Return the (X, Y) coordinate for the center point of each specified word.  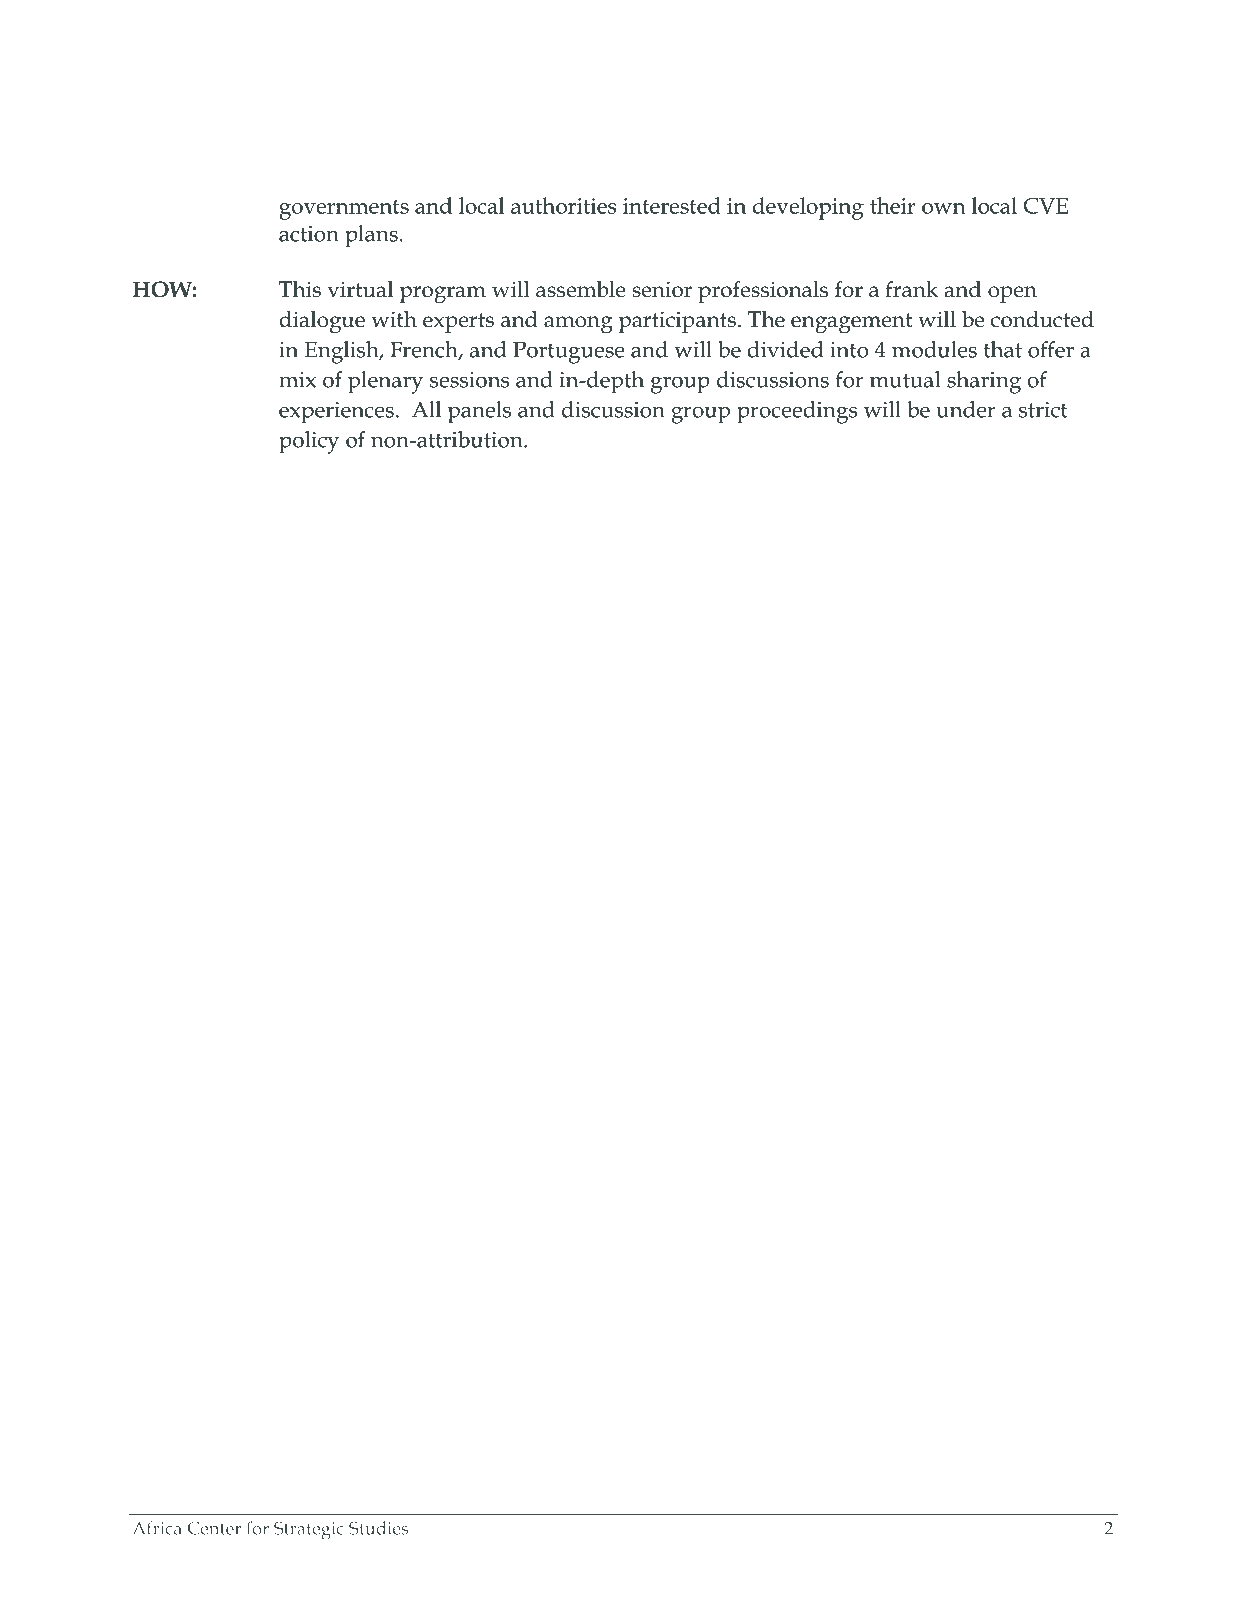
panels (479, 412)
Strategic (309, 1531)
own (943, 208)
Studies (378, 1528)
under (966, 409)
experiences (336, 413)
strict (1043, 410)
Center (214, 1528)
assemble (581, 289)
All (426, 409)
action (309, 234)
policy (309, 442)
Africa (157, 1528)
